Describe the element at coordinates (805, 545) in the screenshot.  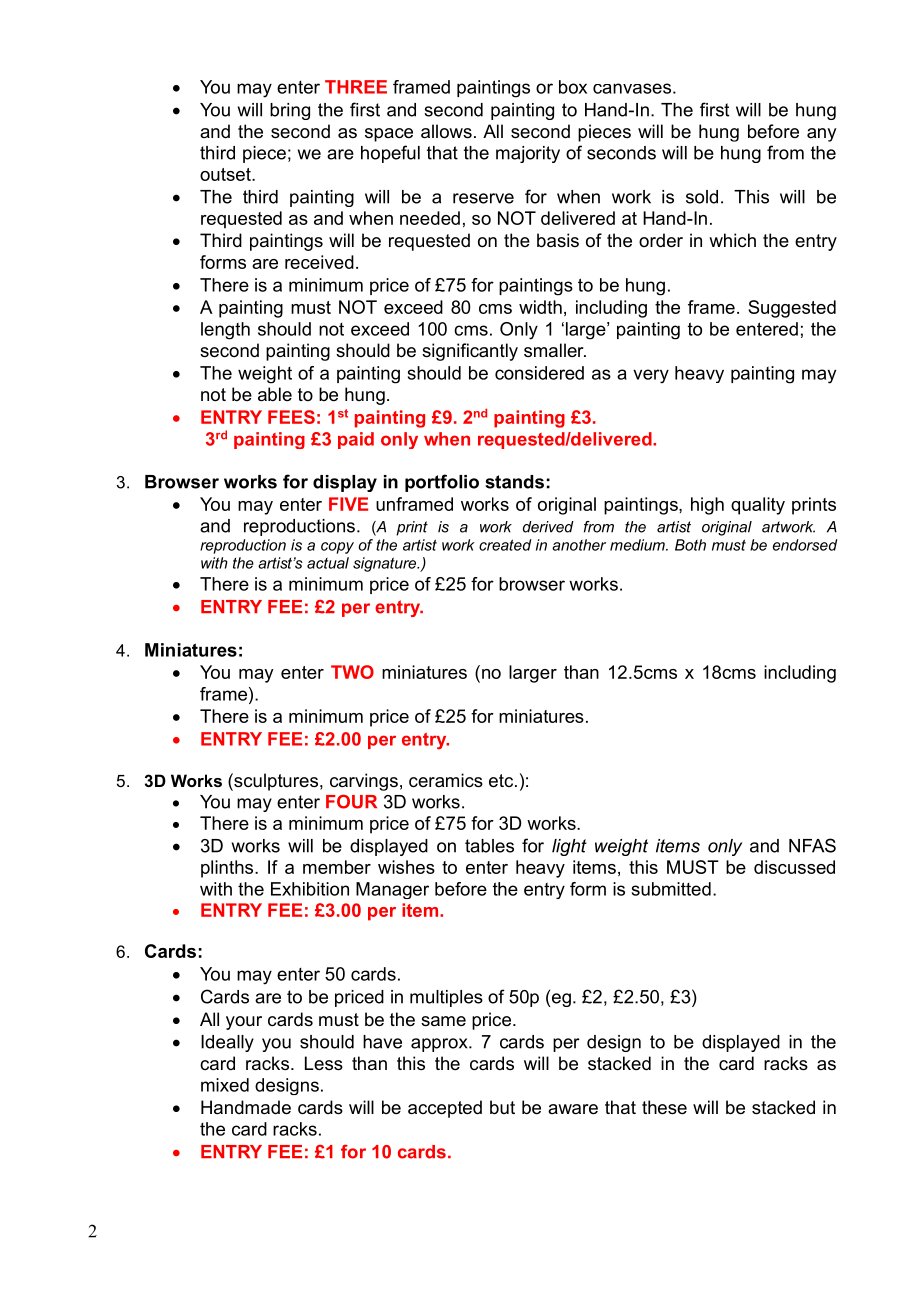
I see `endorsed` at that location.
